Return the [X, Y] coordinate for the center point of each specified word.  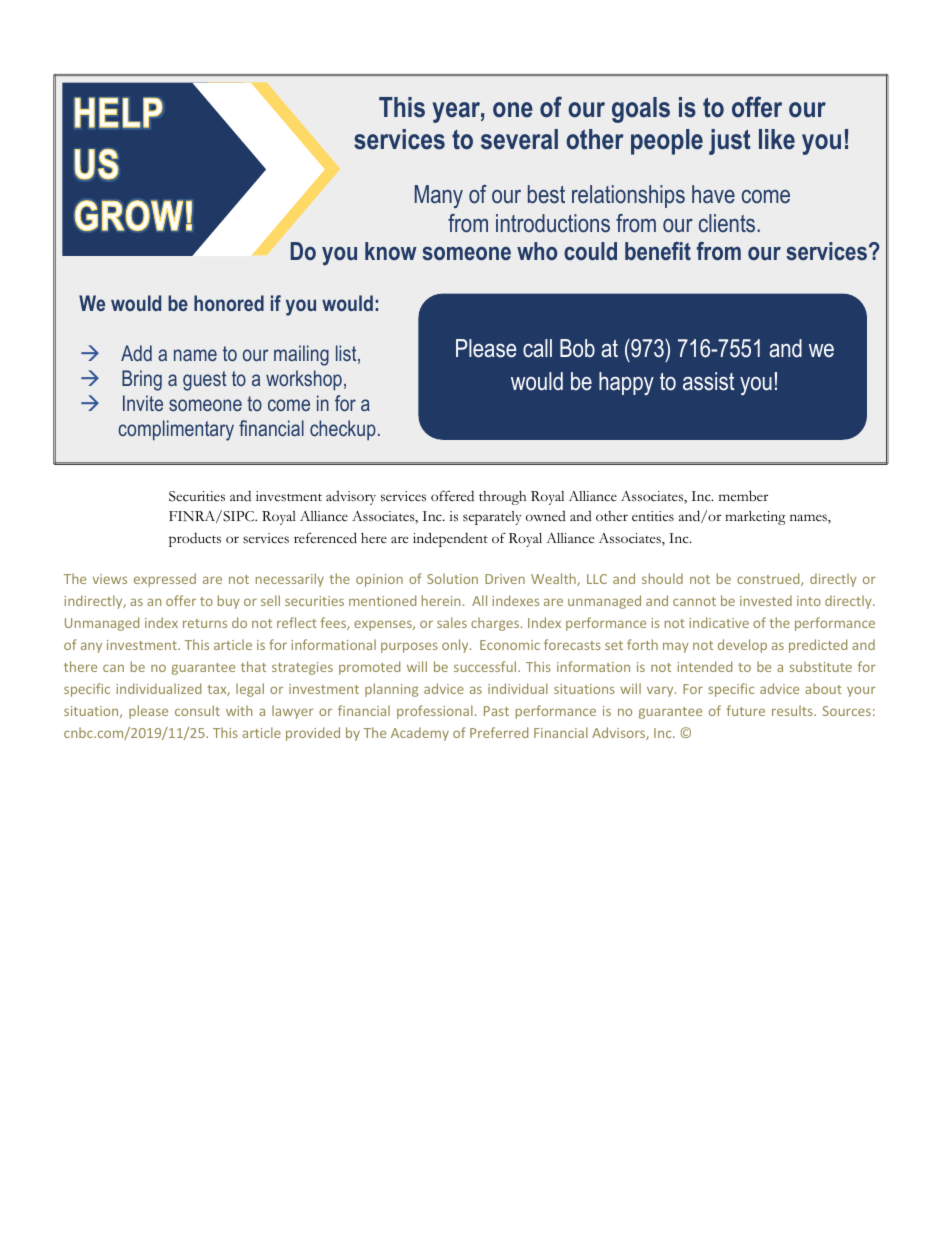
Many [439, 196]
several [519, 139]
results [793, 710]
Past [496, 711]
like [777, 139]
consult [197, 710]
